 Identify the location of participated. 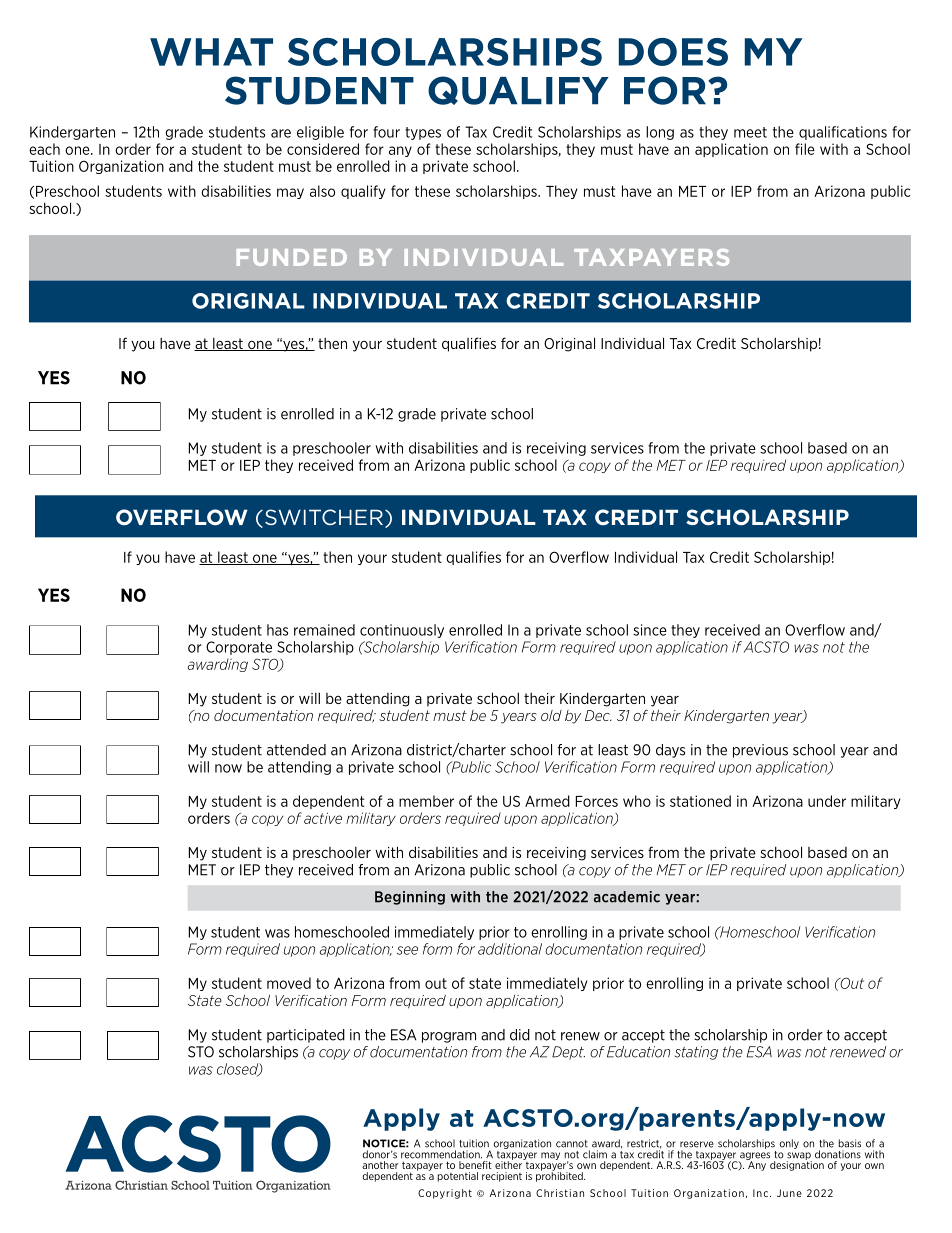
(306, 1036).
